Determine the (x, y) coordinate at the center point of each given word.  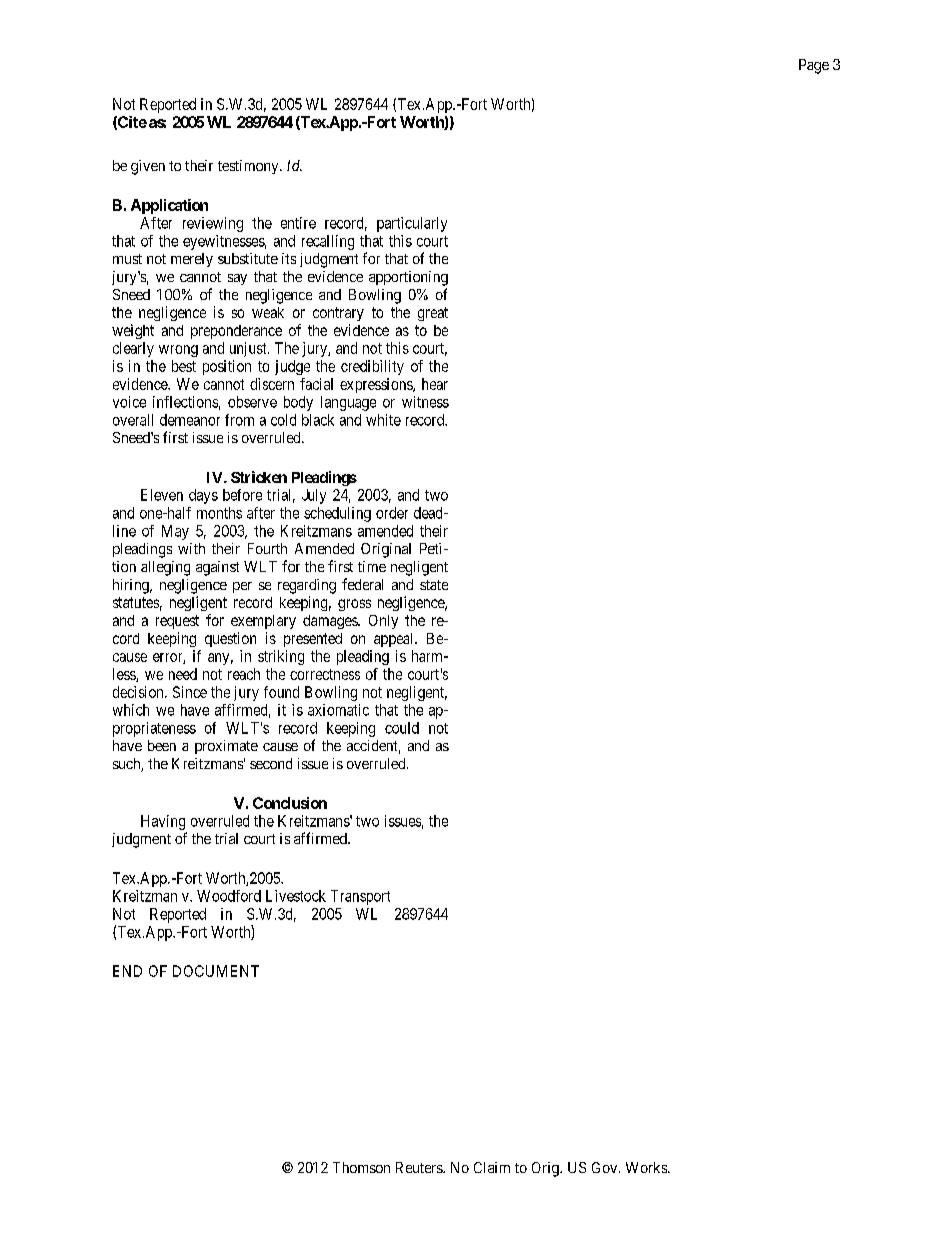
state (434, 585)
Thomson (361, 1167)
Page (814, 66)
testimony (249, 167)
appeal (395, 640)
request (177, 622)
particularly (412, 224)
